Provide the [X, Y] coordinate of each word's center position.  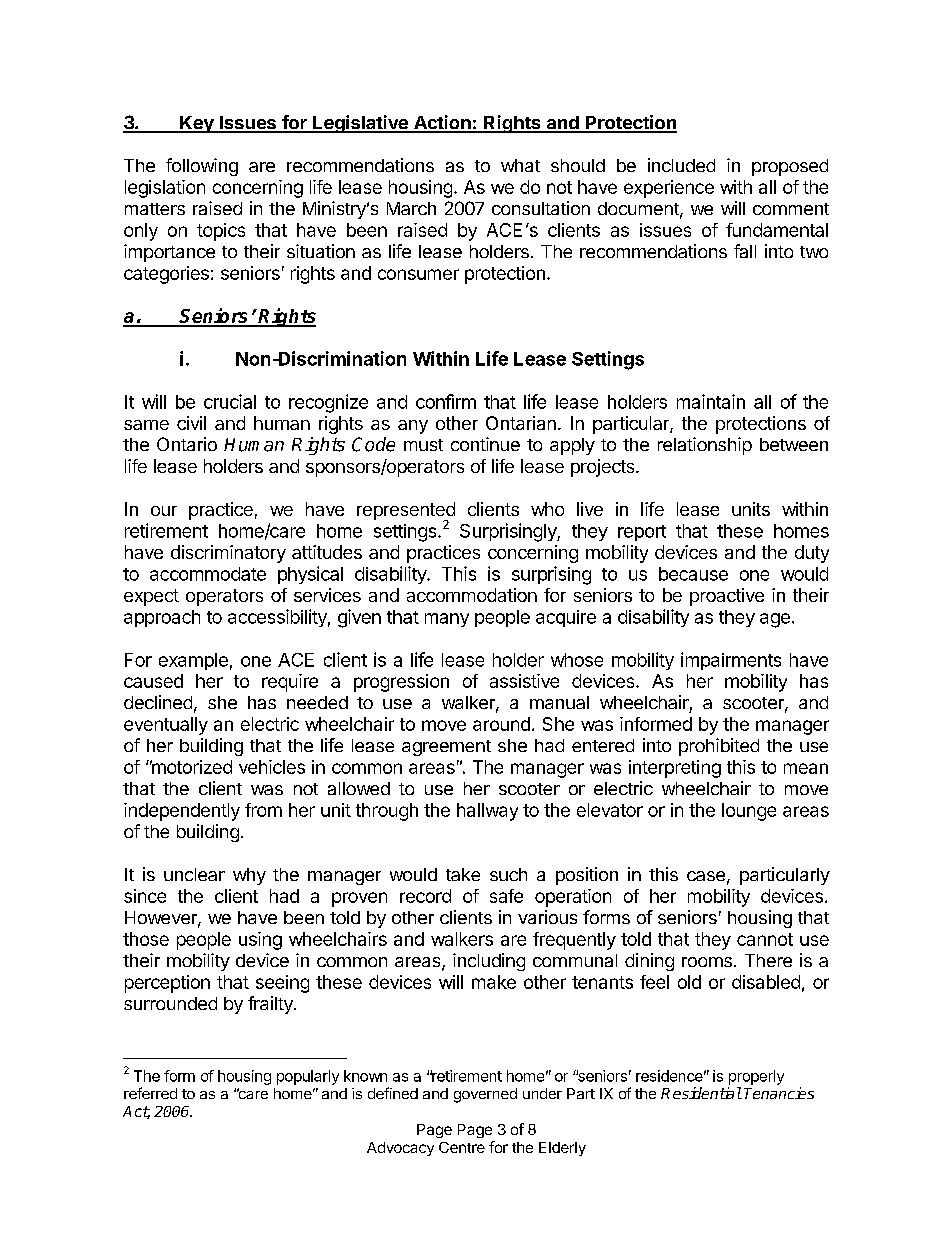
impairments [731, 661]
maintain [711, 401]
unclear [194, 874]
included [681, 165]
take [463, 874]
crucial [230, 401]
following [202, 167]
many [447, 620]
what [520, 165]
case [706, 876]
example [193, 661]
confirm [446, 401]
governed [485, 1095]
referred [150, 1093]
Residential [701, 1093]
